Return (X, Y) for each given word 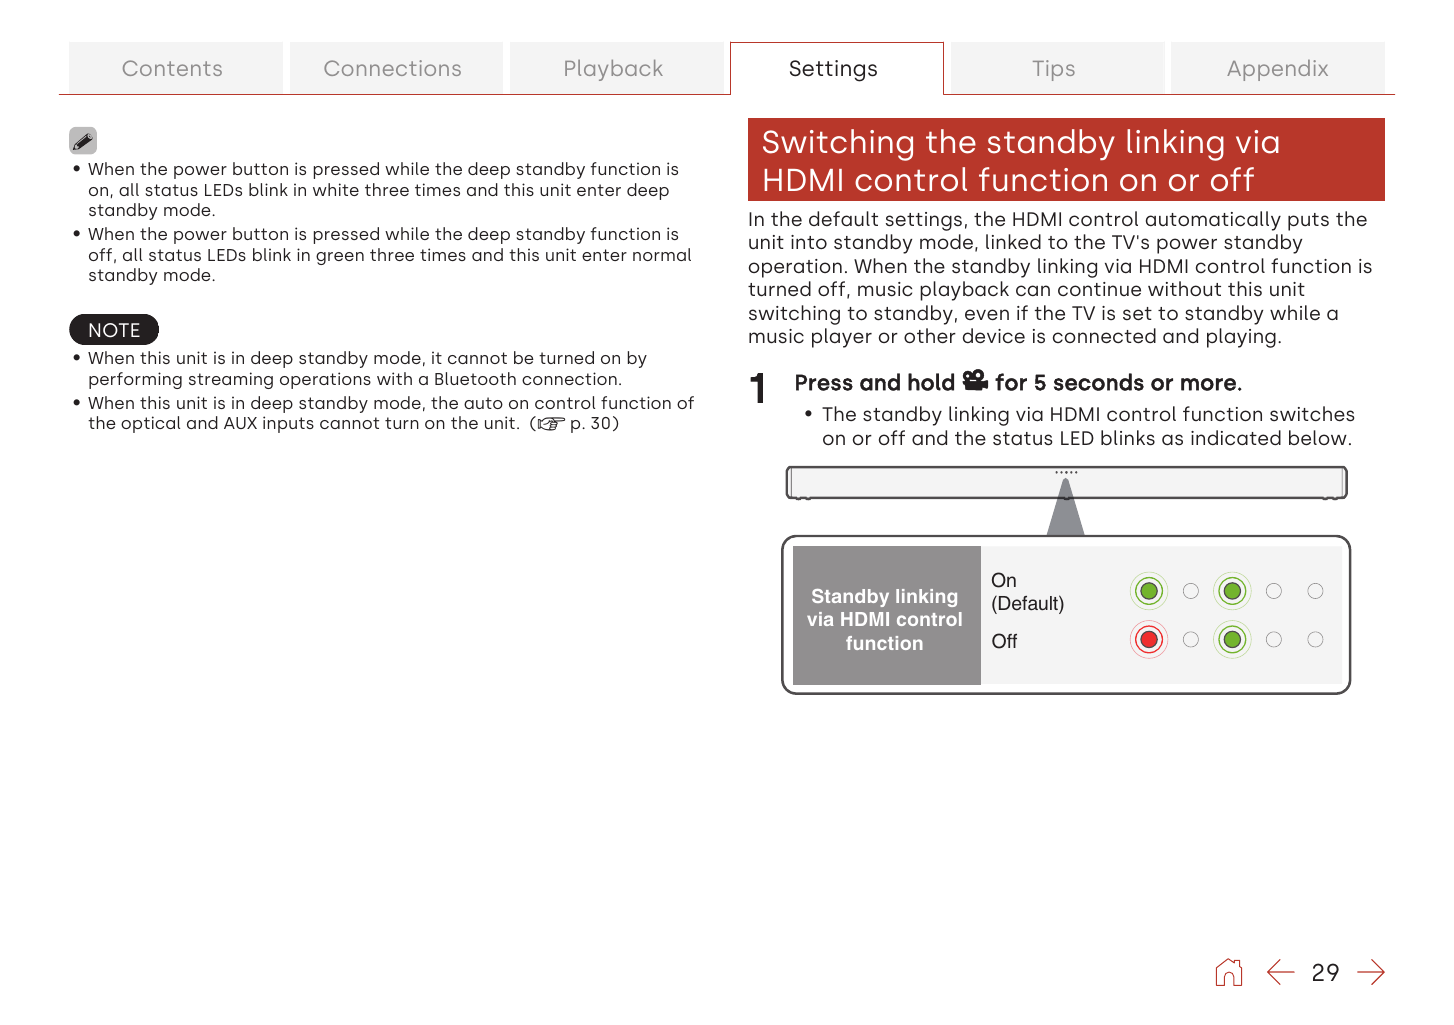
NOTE (114, 330)
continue (1099, 289)
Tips (1054, 70)
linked (1013, 242)
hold (931, 382)
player (842, 338)
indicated (1236, 438)
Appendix (1277, 70)
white (336, 189)
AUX (240, 423)
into (809, 242)
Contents (172, 68)
